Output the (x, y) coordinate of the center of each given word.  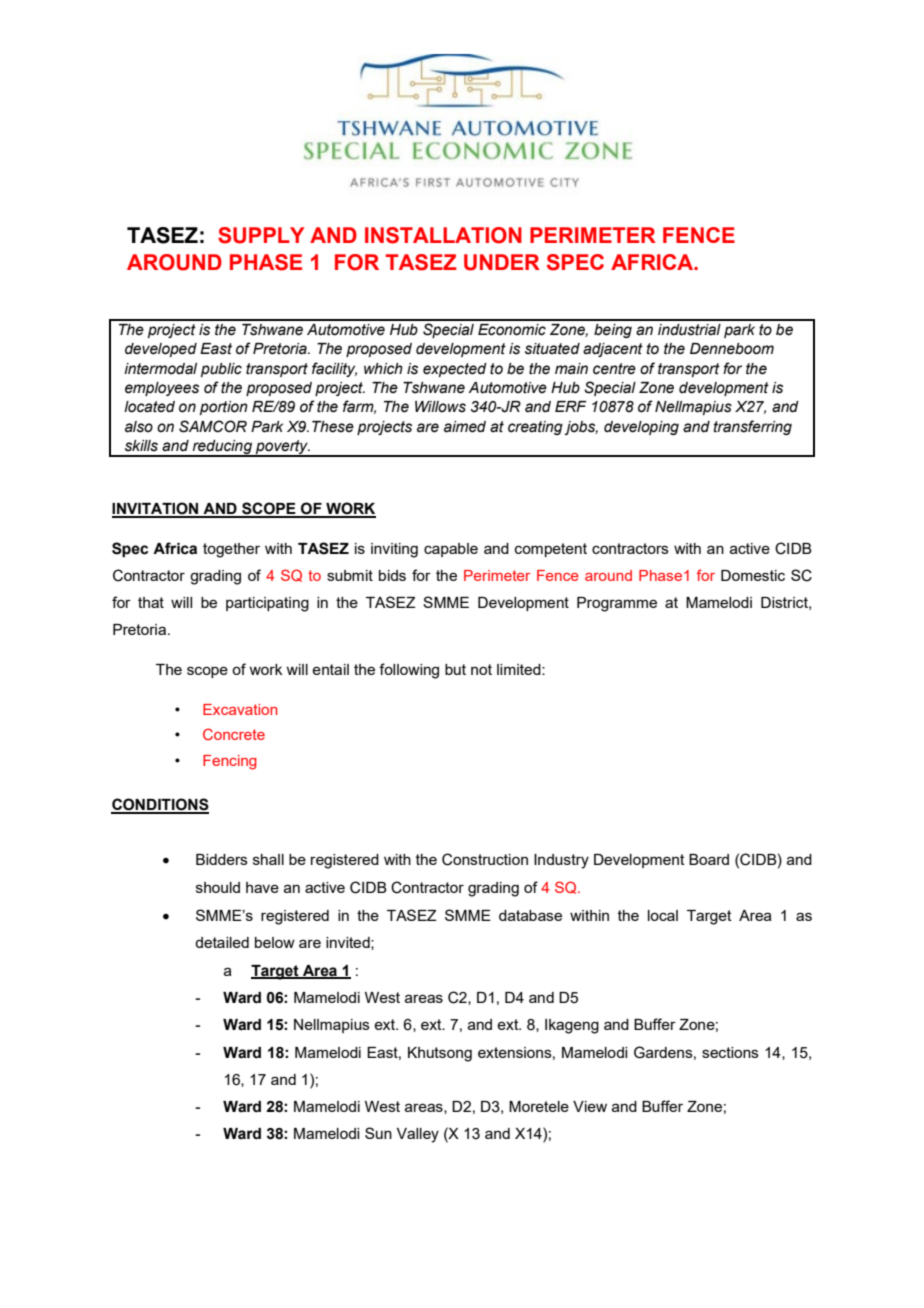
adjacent (613, 350)
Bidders (222, 859)
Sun (378, 1133)
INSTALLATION (443, 235)
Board (709, 859)
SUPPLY (261, 235)
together (231, 550)
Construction (485, 859)
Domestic (753, 575)
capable (451, 550)
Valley (418, 1135)
